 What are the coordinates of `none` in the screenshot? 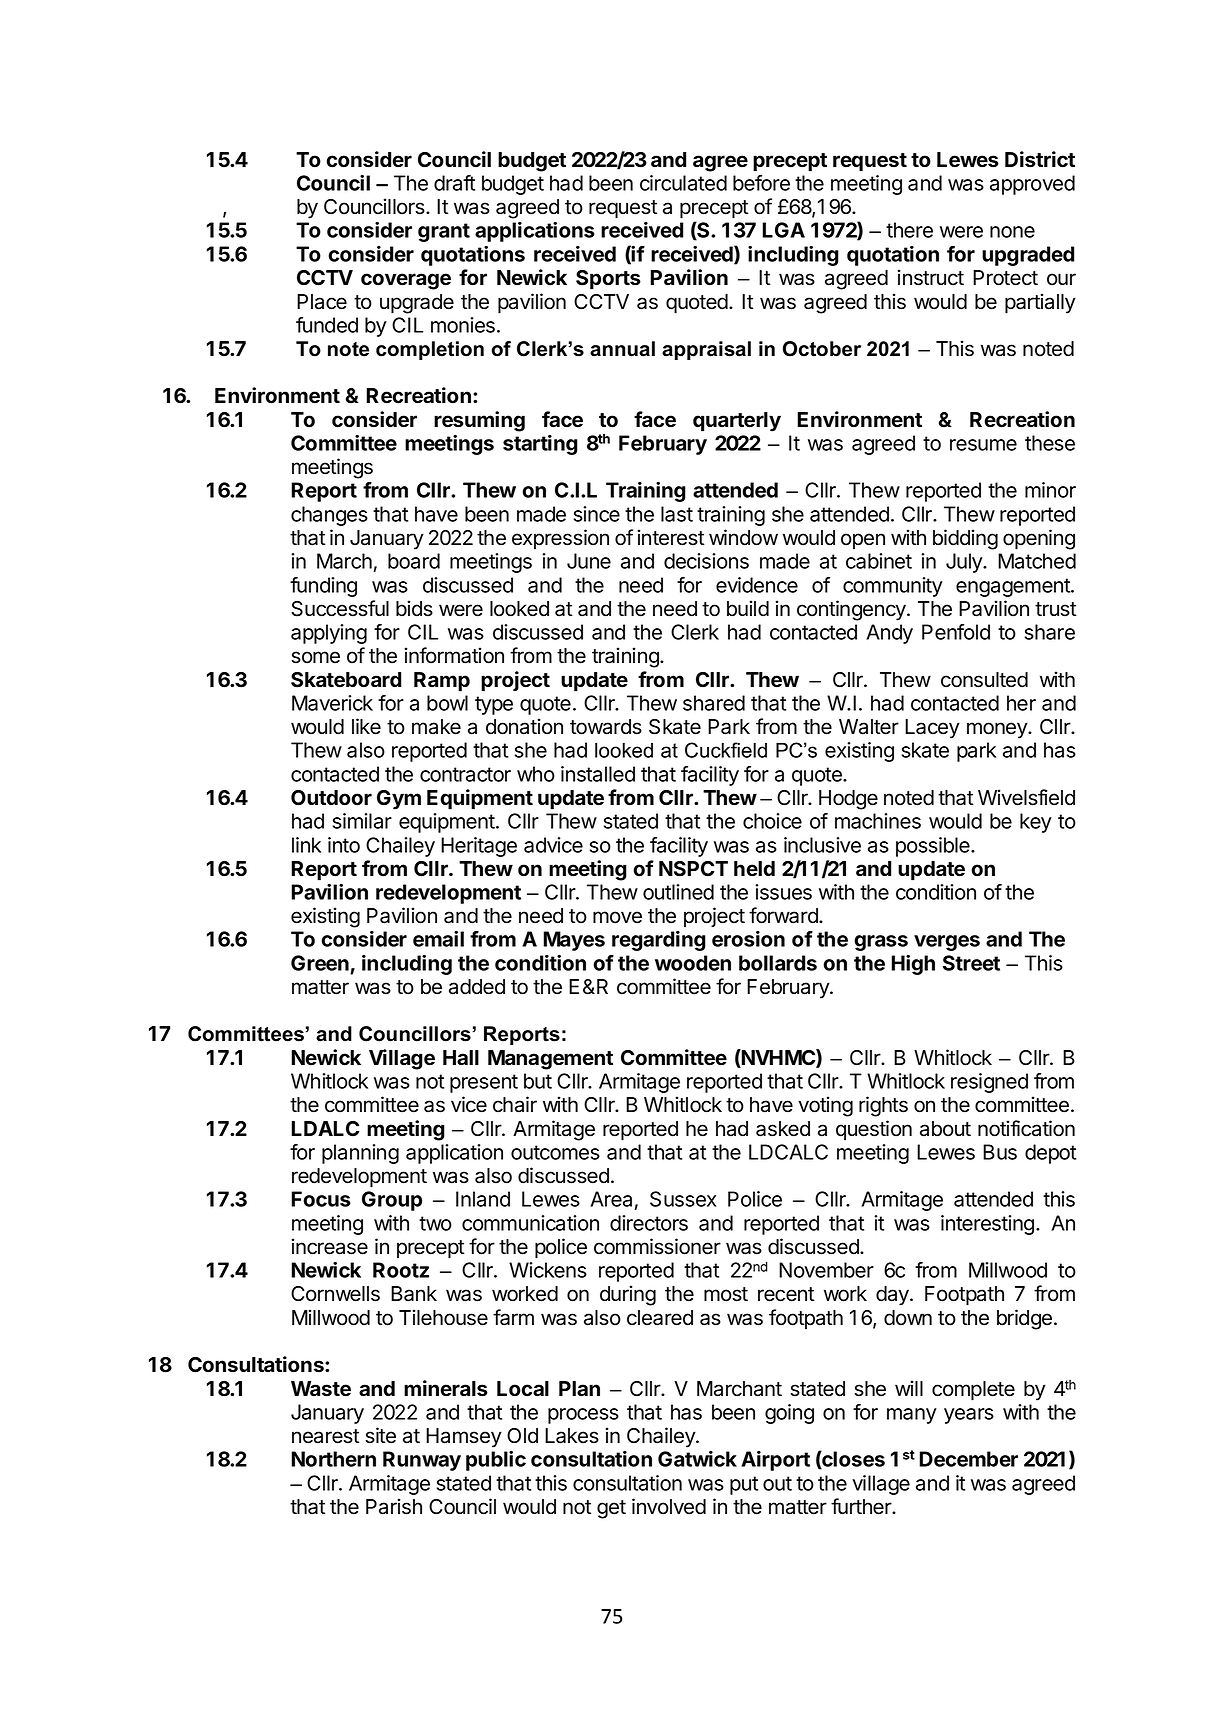 It's located at (1012, 232).
